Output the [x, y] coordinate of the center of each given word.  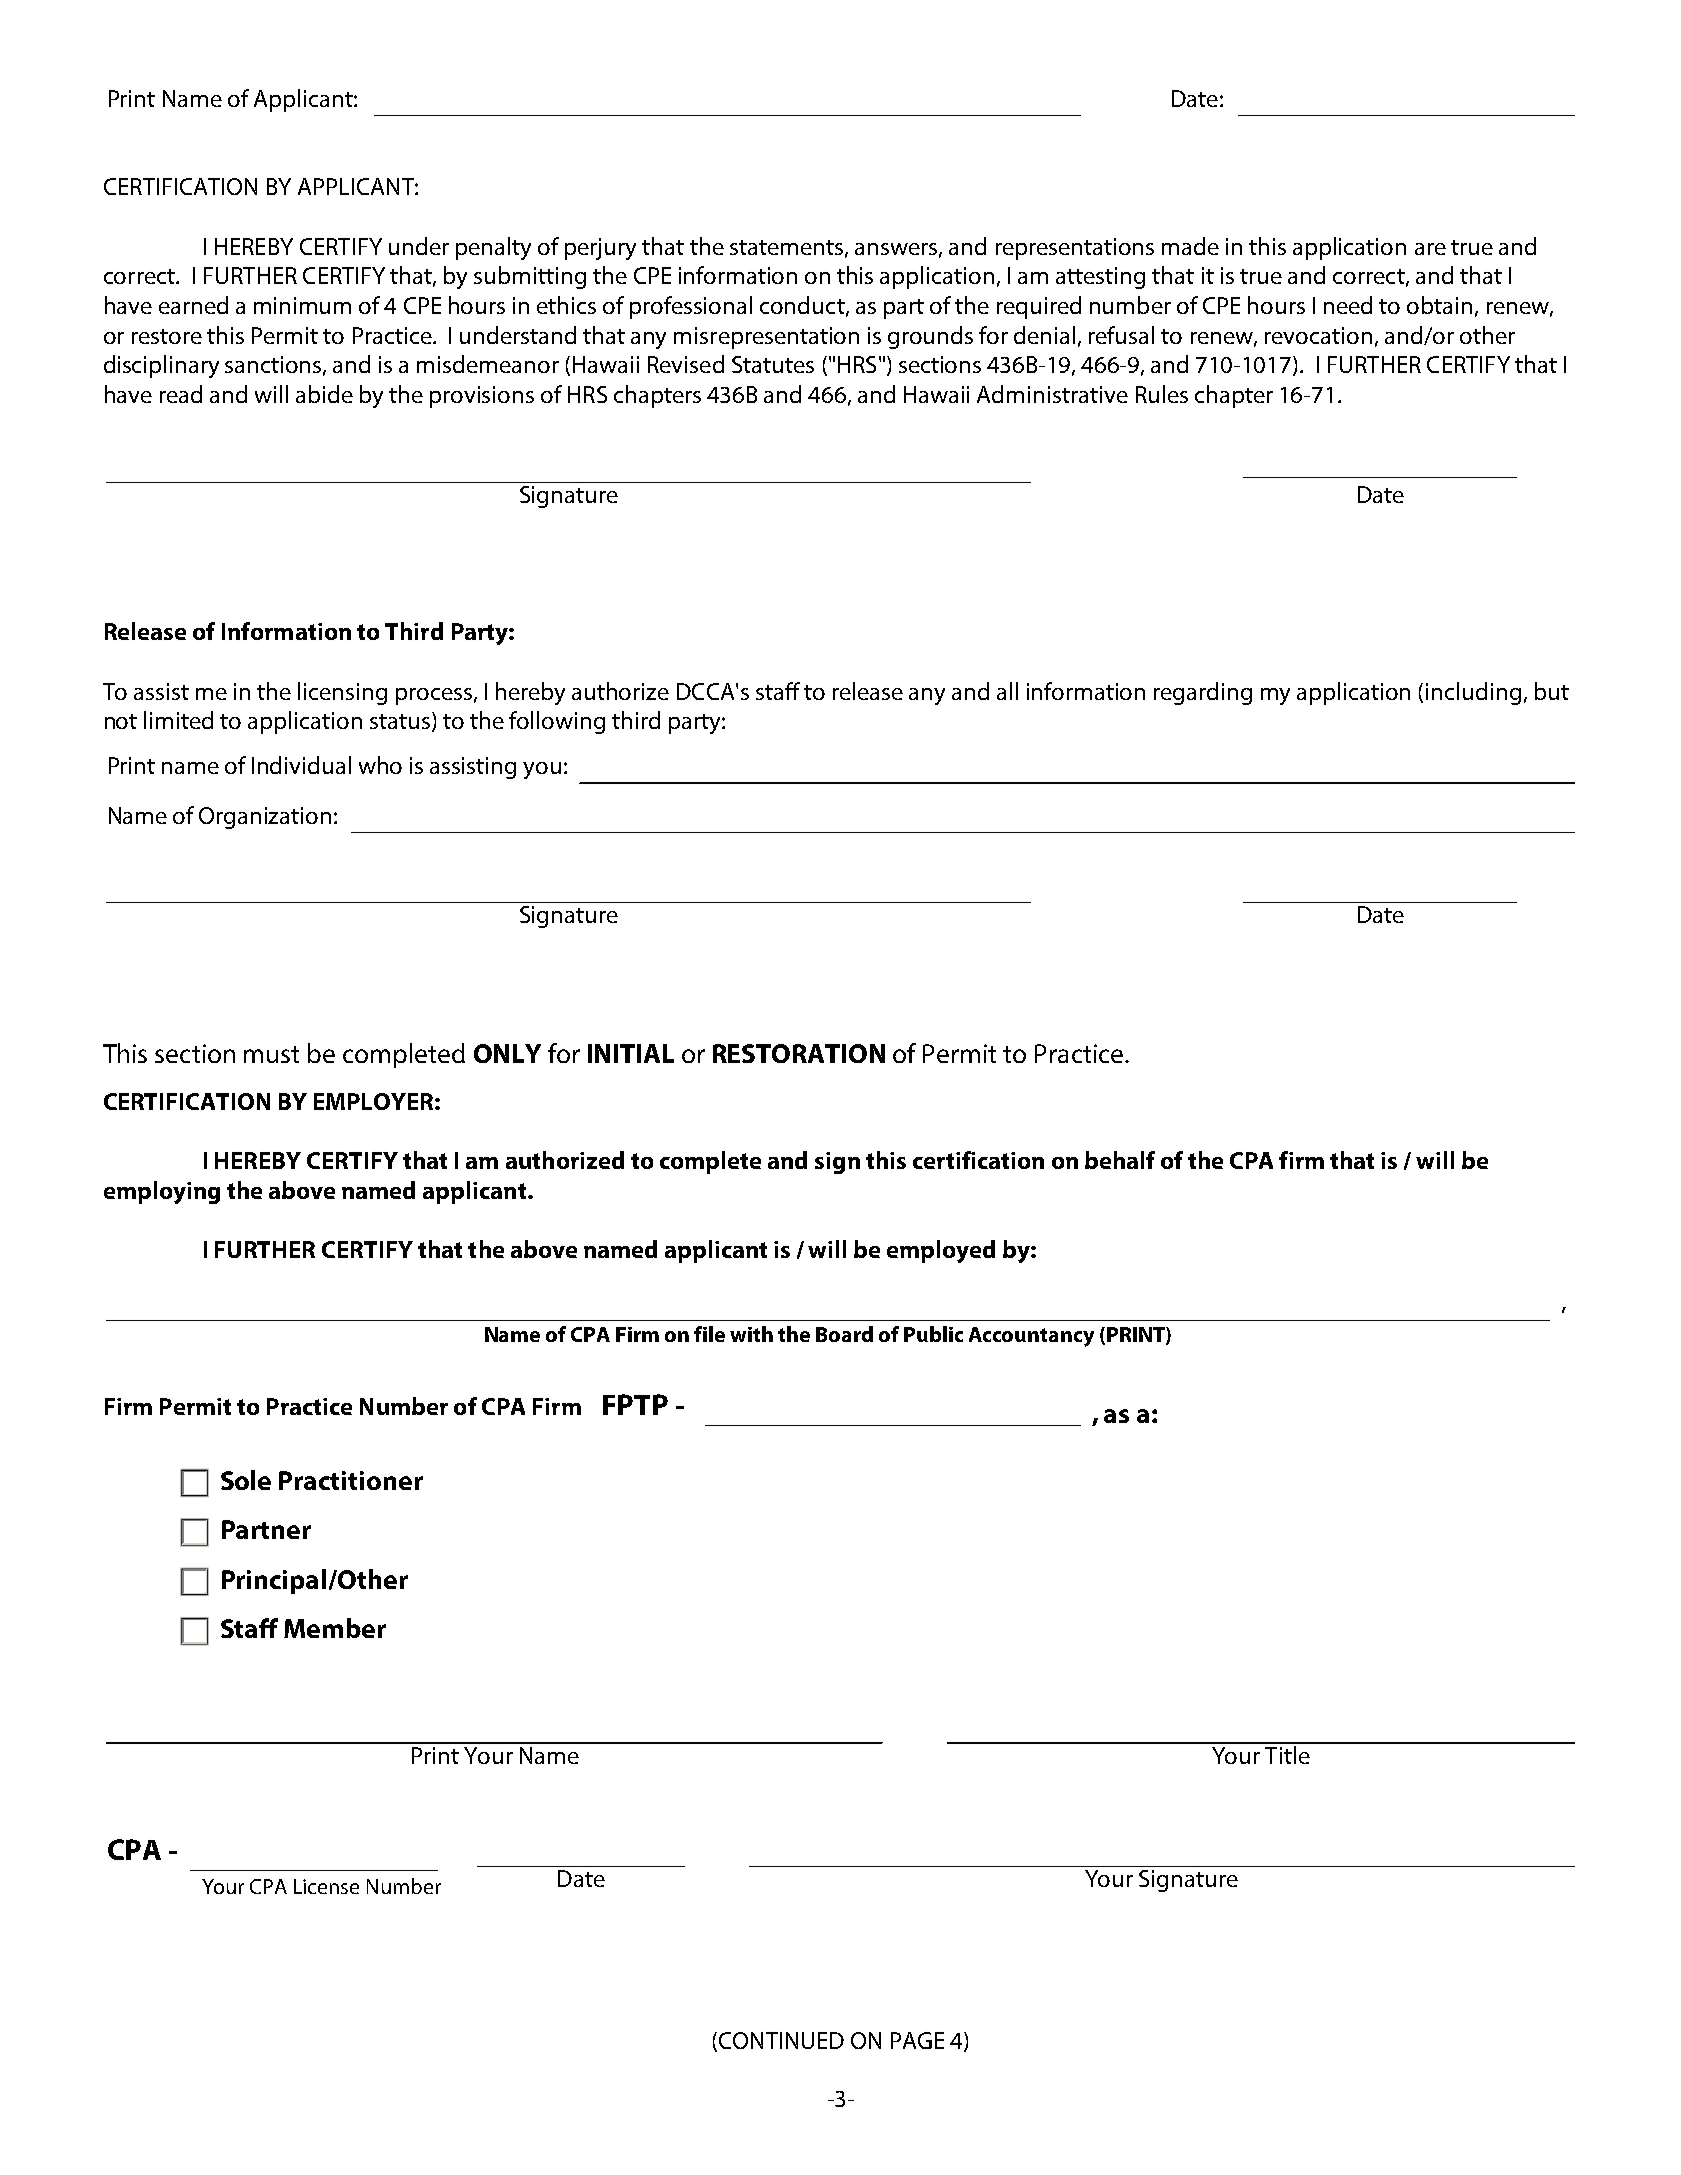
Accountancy [1031, 1337]
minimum [302, 305]
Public [933, 1334]
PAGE [917, 2040]
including [1473, 693]
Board [844, 1334]
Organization [265, 818]
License [326, 1886]
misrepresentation [766, 338]
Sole [246, 1480]
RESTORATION [799, 1053]
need [1348, 305]
